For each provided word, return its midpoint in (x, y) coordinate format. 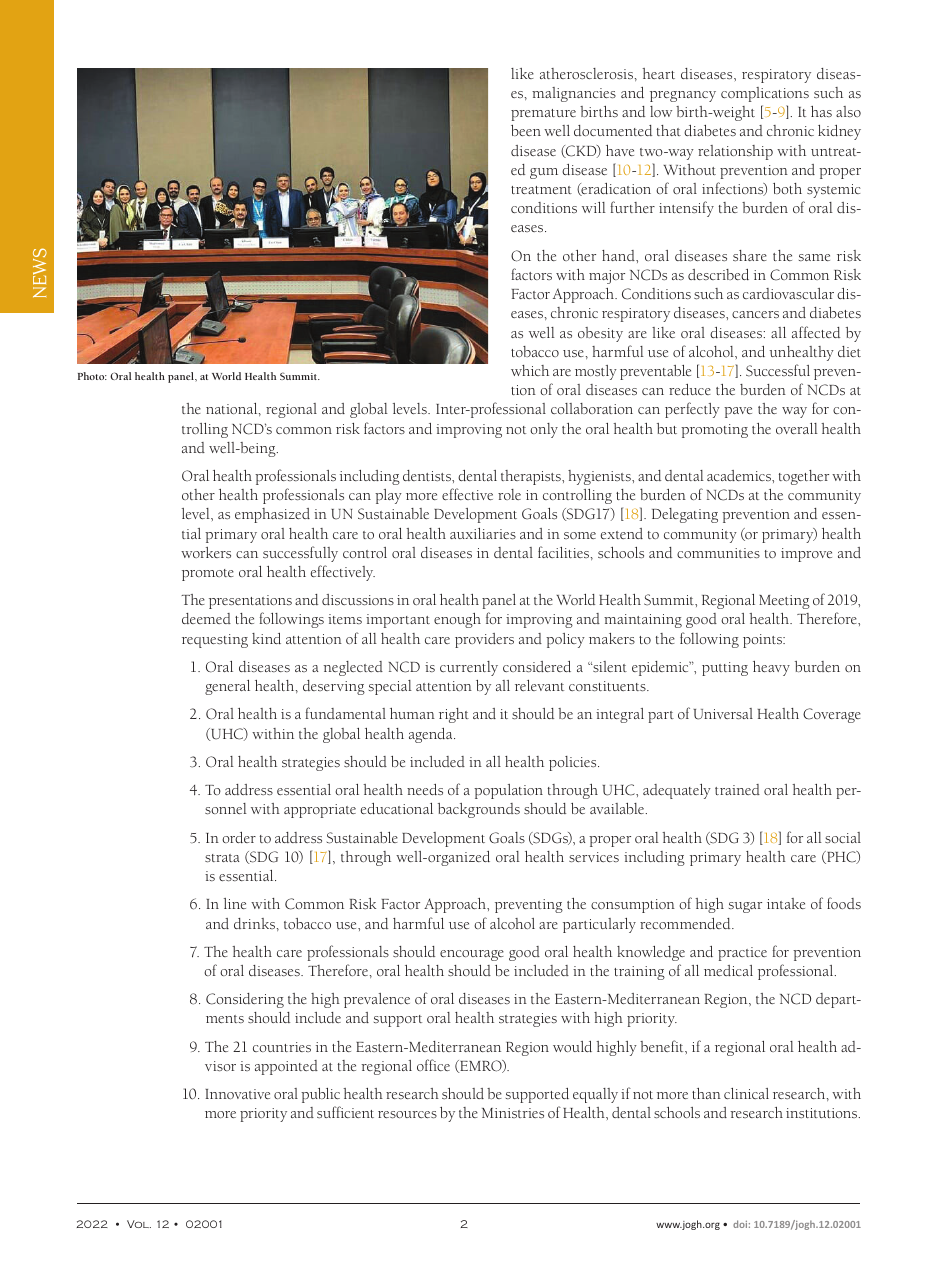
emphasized (272, 515)
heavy (771, 668)
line (235, 903)
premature (543, 115)
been (526, 130)
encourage (472, 955)
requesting (215, 641)
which (530, 370)
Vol (139, 1224)
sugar (745, 907)
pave (738, 412)
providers (484, 640)
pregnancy (683, 96)
